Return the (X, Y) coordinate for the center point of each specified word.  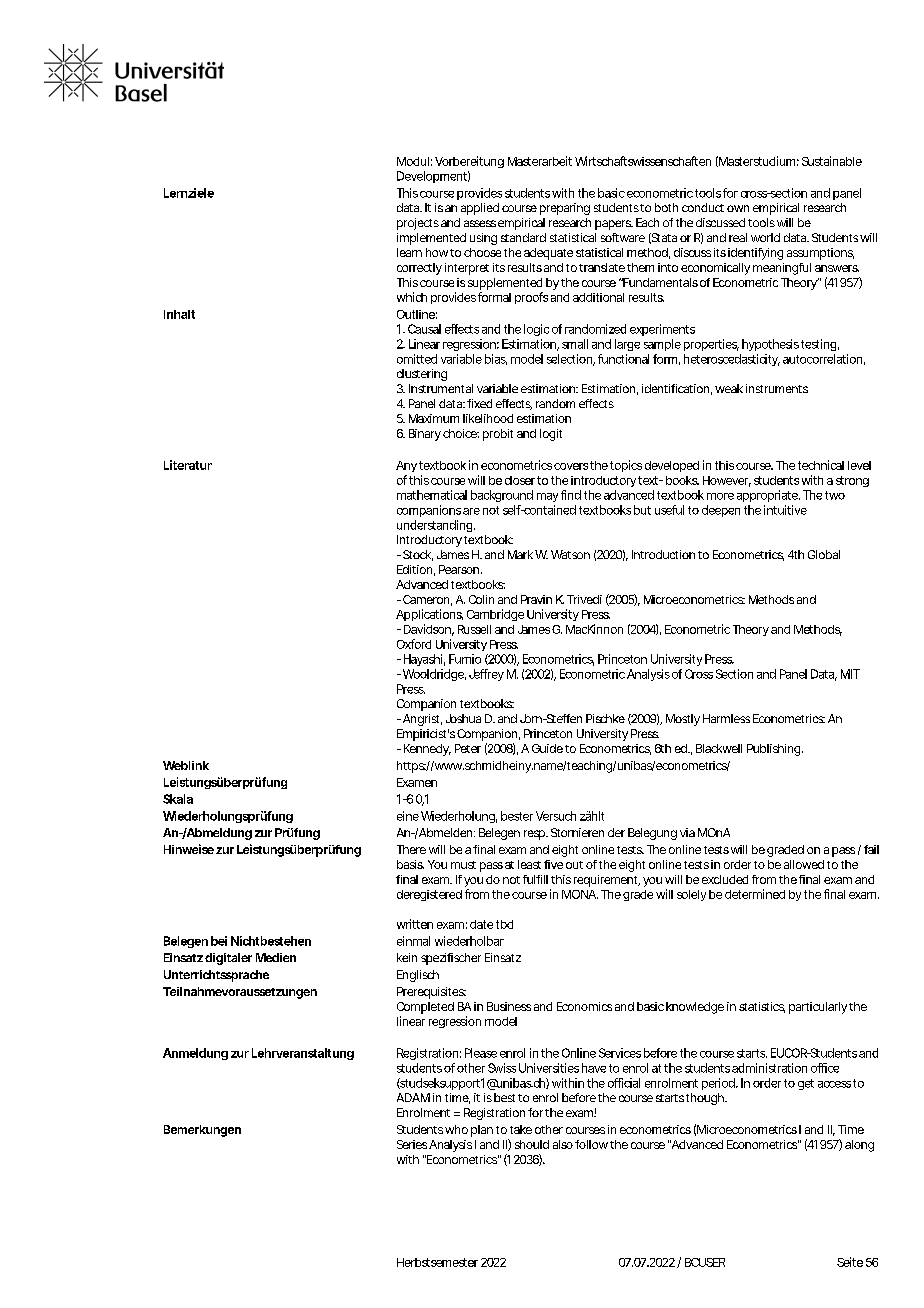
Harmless (726, 718)
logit (551, 435)
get (806, 1084)
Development (432, 177)
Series (412, 1144)
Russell (474, 629)
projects (418, 224)
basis (410, 864)
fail (871, 849)
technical (821, 465)
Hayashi (423, 660)
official (624, 1083)
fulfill (535, 879)
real (738, 237)
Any (406, 466)
